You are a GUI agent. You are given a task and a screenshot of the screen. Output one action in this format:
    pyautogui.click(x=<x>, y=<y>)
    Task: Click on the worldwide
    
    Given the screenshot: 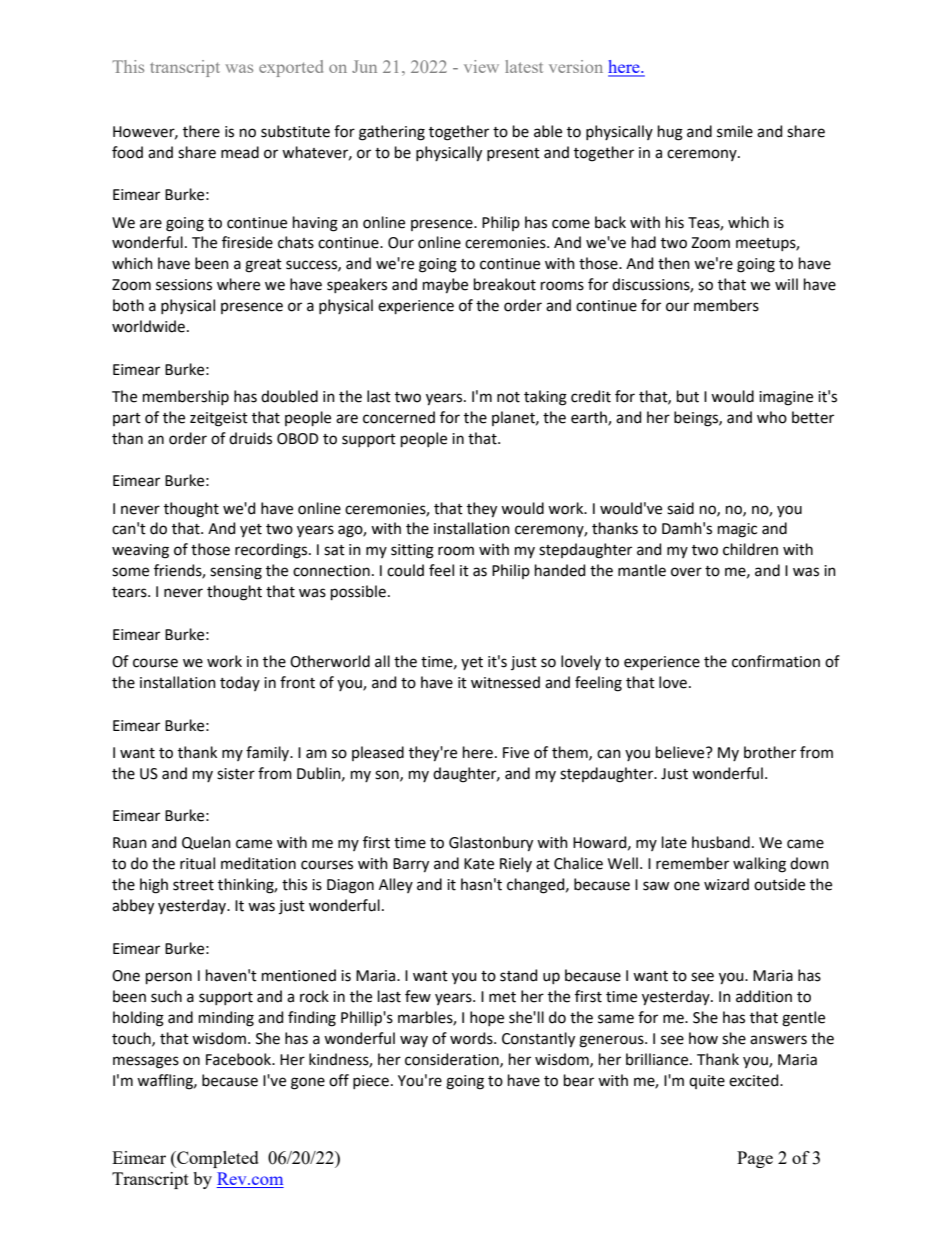 What is the action you would take?
    pyautogui.click(x=148, y=326)
